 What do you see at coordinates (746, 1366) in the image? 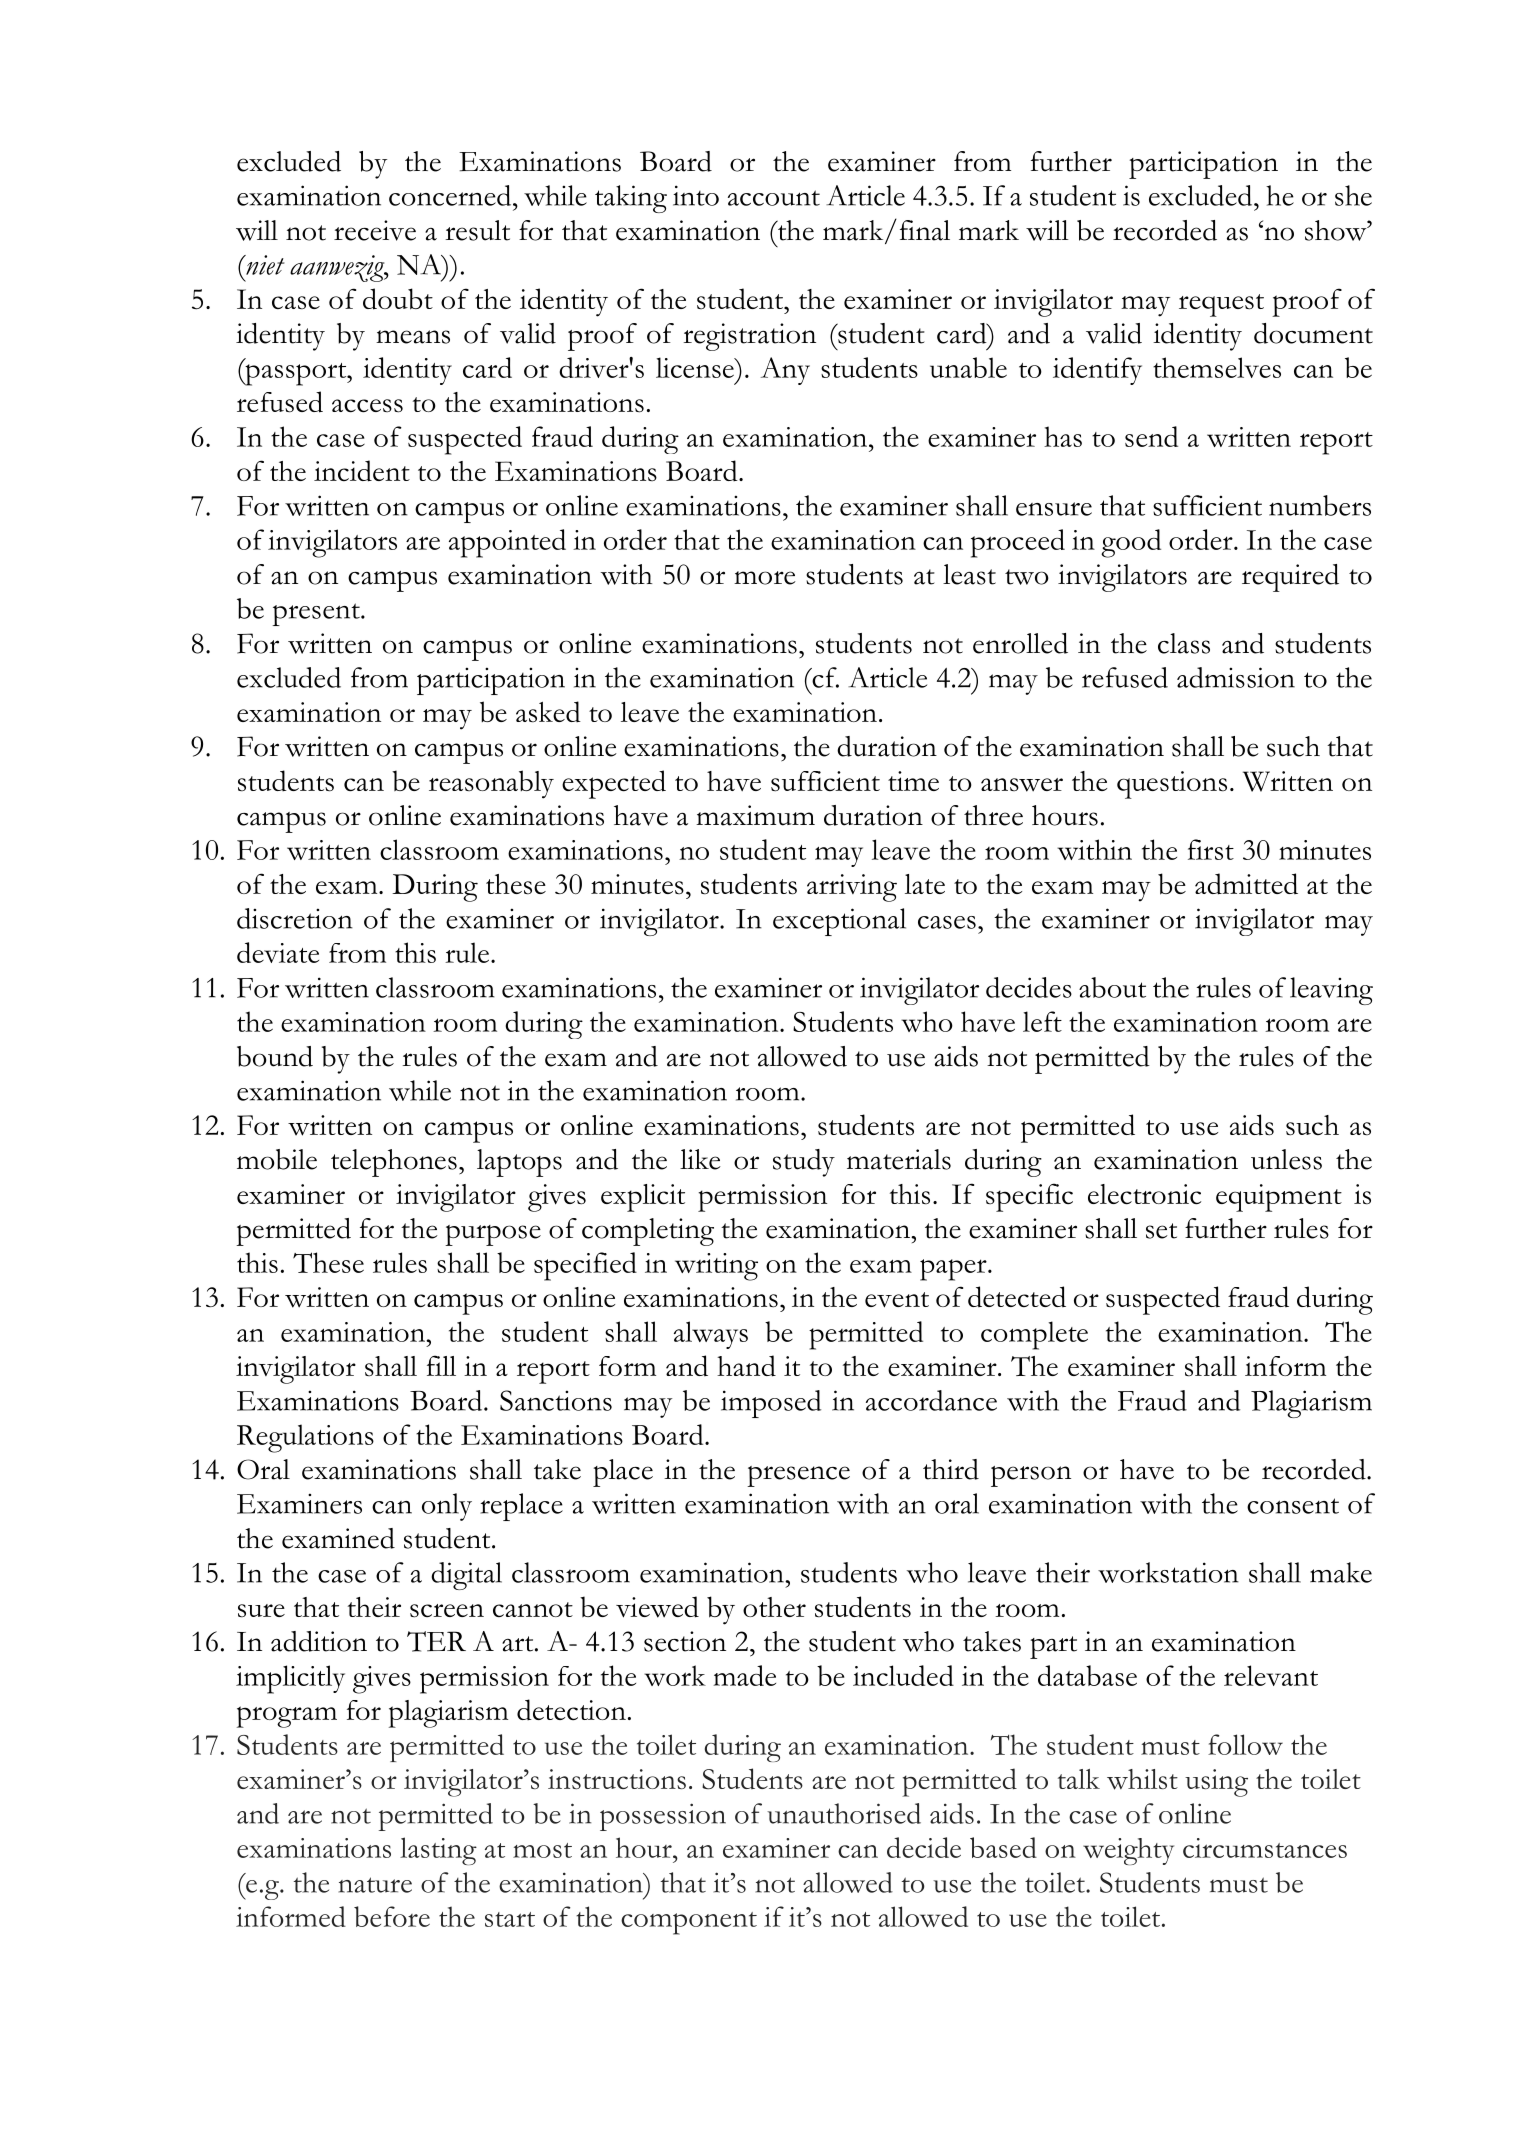
I see `hand` at bounding box center [746, 1366].
